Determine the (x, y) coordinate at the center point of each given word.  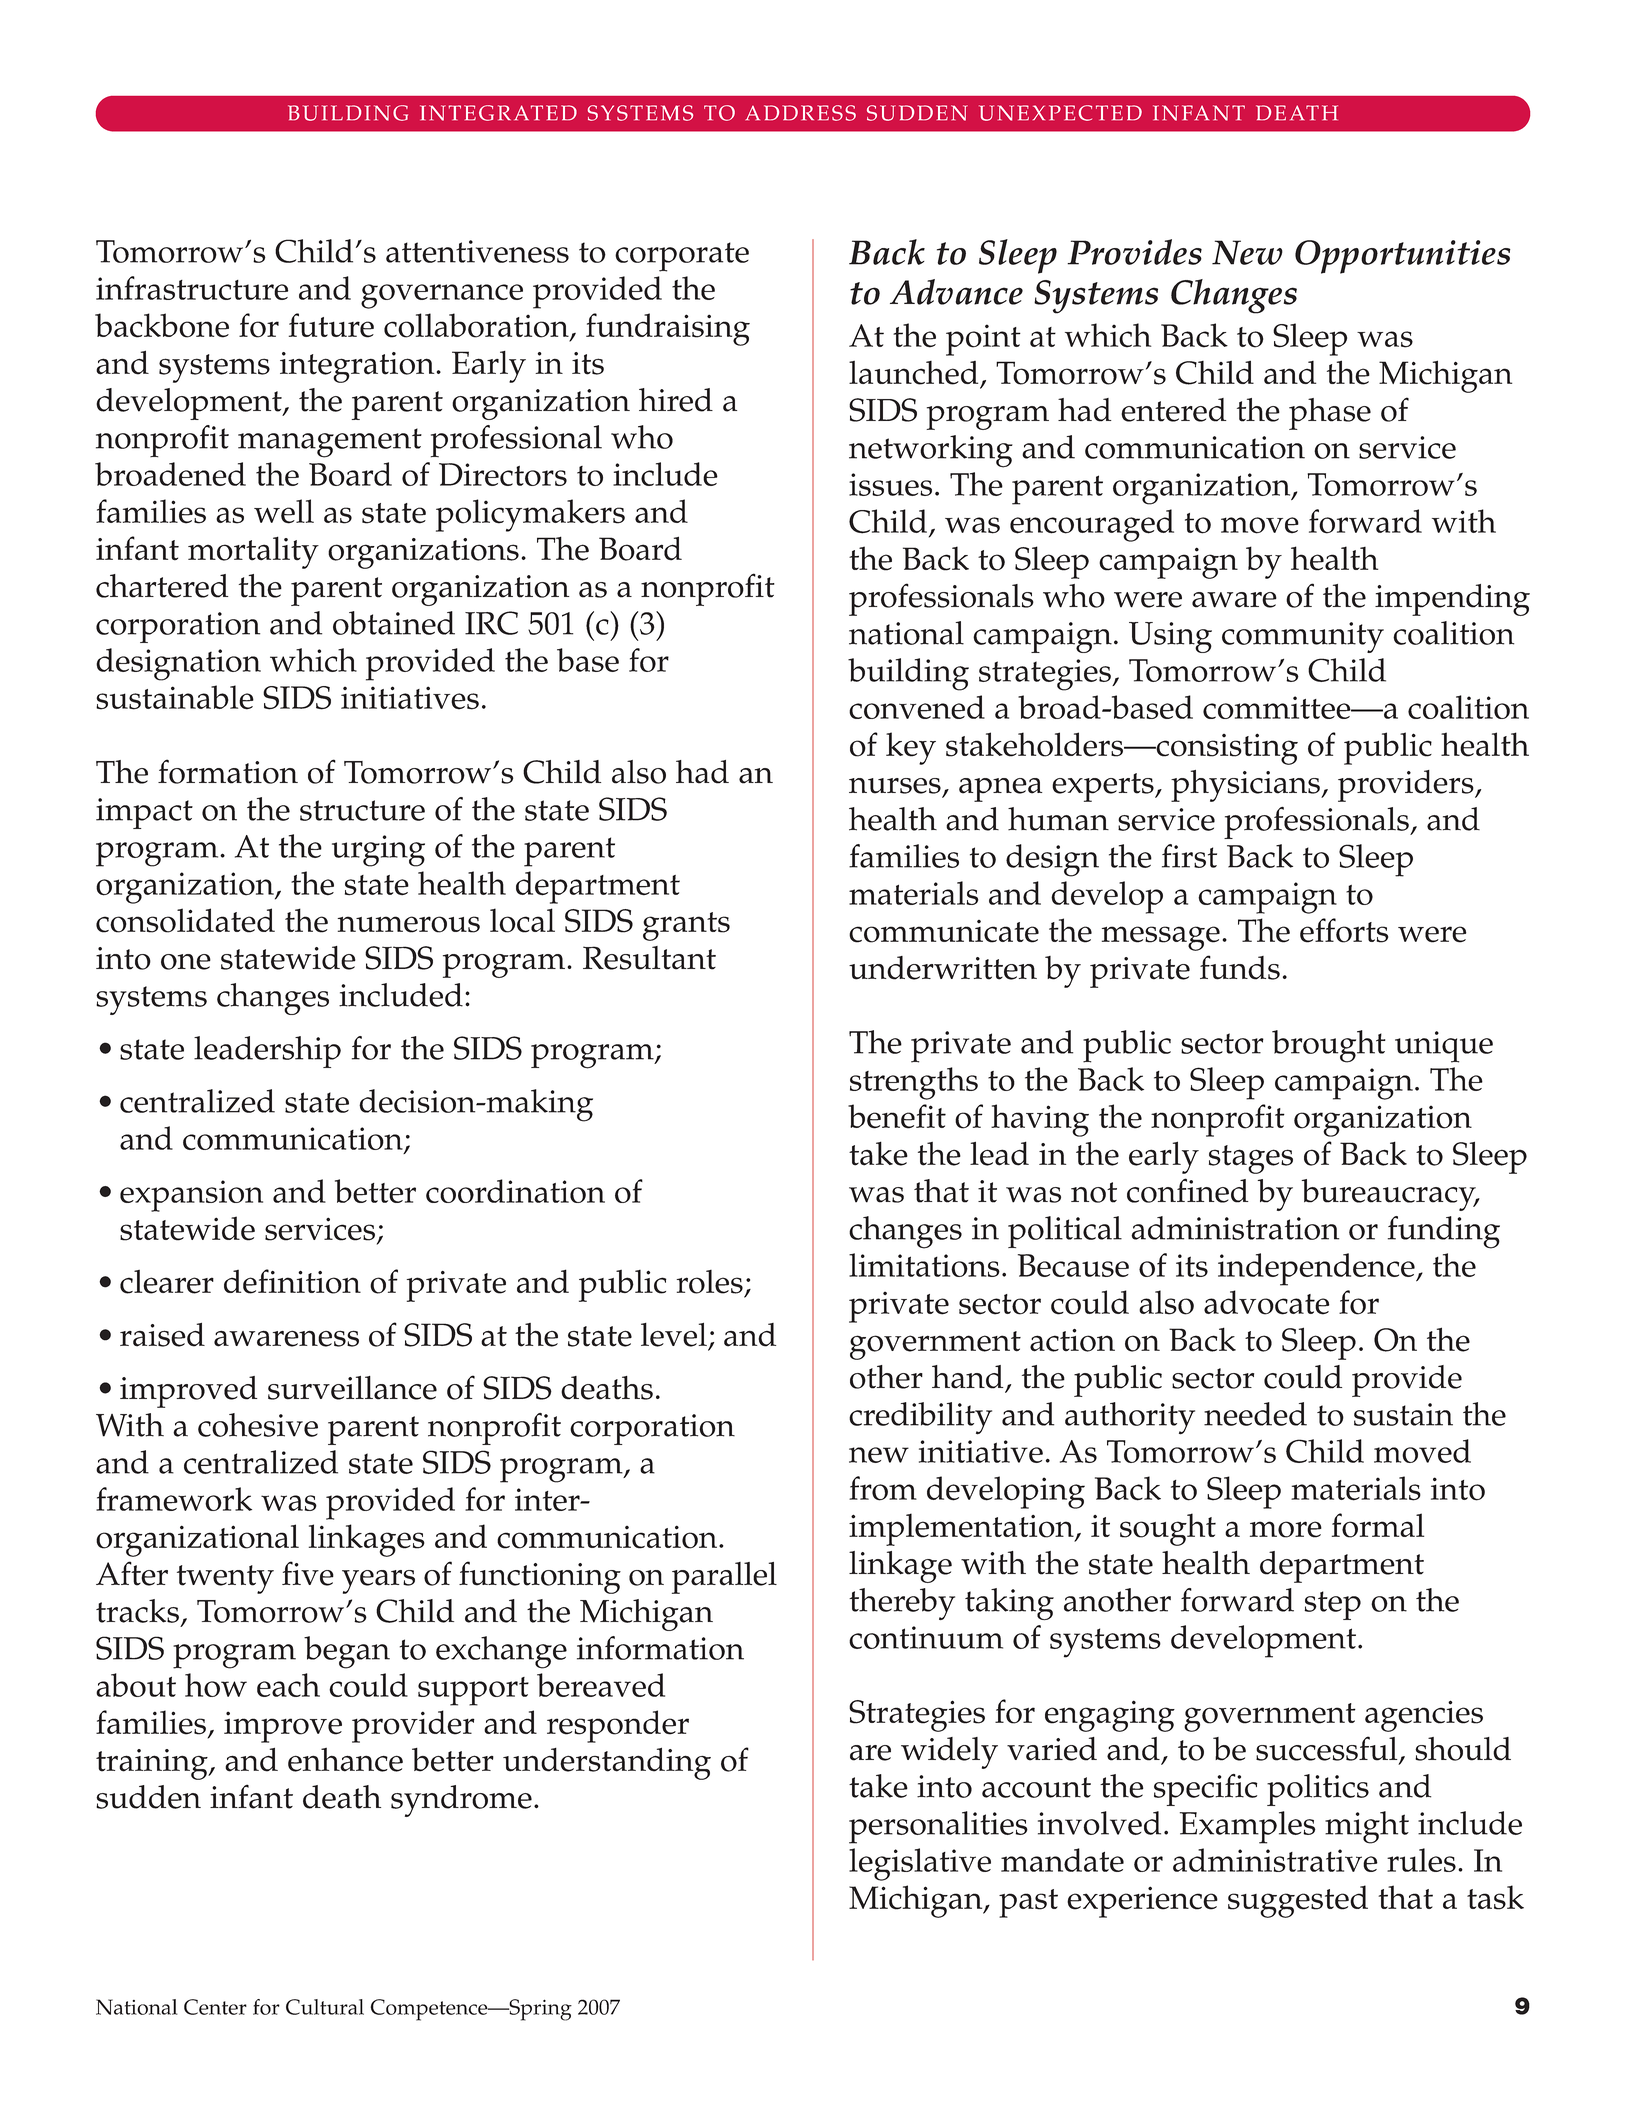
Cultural (325, 2007)
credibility (920, 1418)
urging (378, 851)
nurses (895, 786)
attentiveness (477, 251)
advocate (1267, 1302)
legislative (920, 1864)
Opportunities (1403, 257)
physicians (1246, 786)
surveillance (352, 1388)
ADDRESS (801, 113)
